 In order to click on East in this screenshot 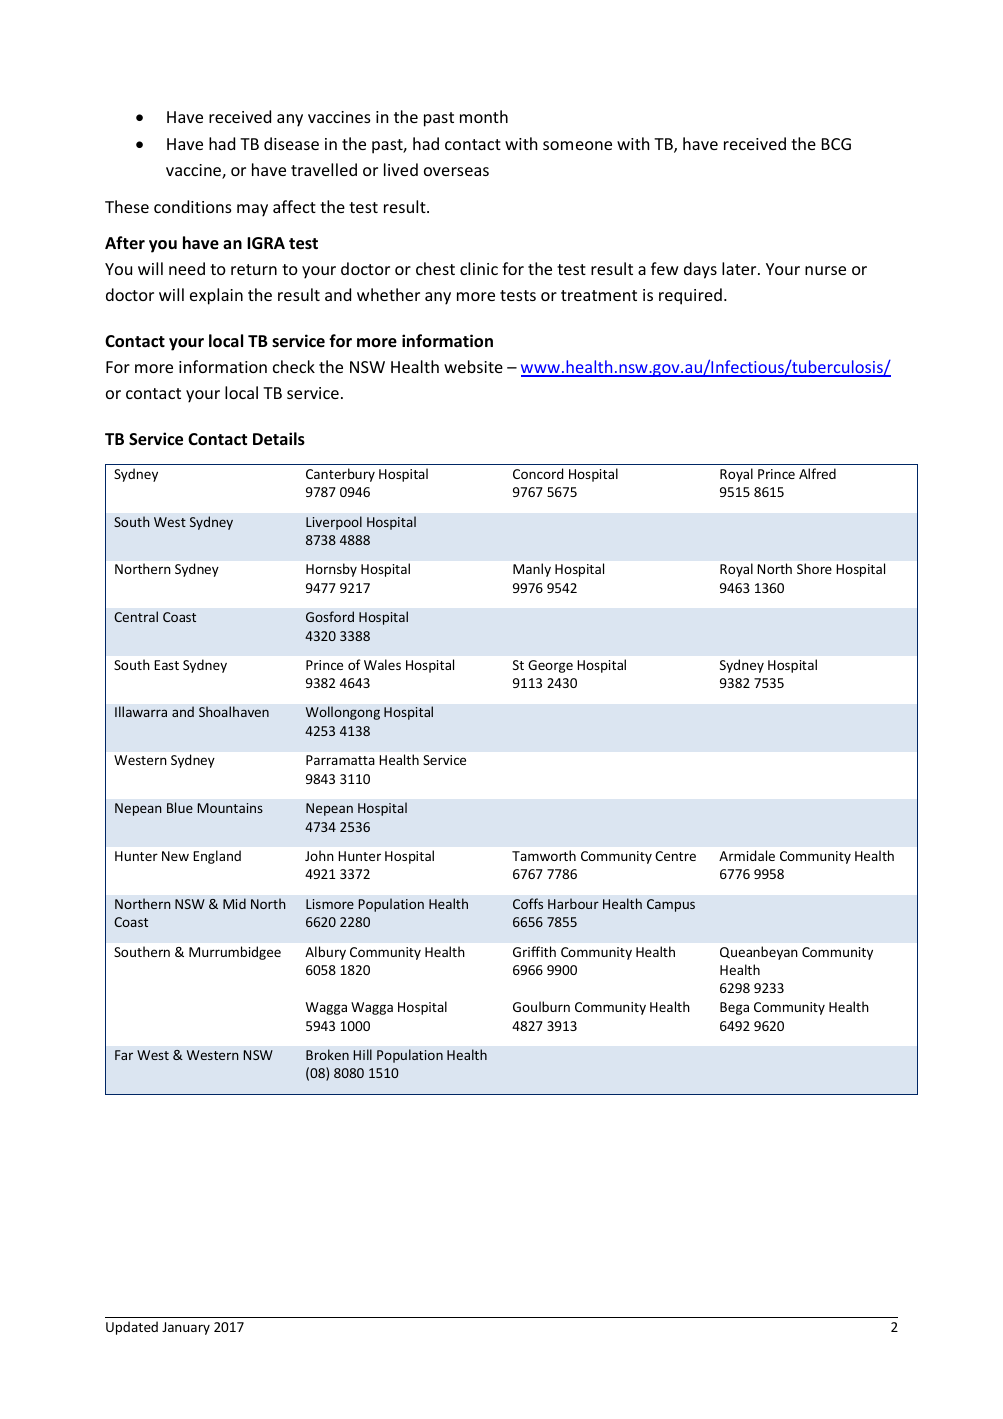, I will do `click(166, 665)`.
